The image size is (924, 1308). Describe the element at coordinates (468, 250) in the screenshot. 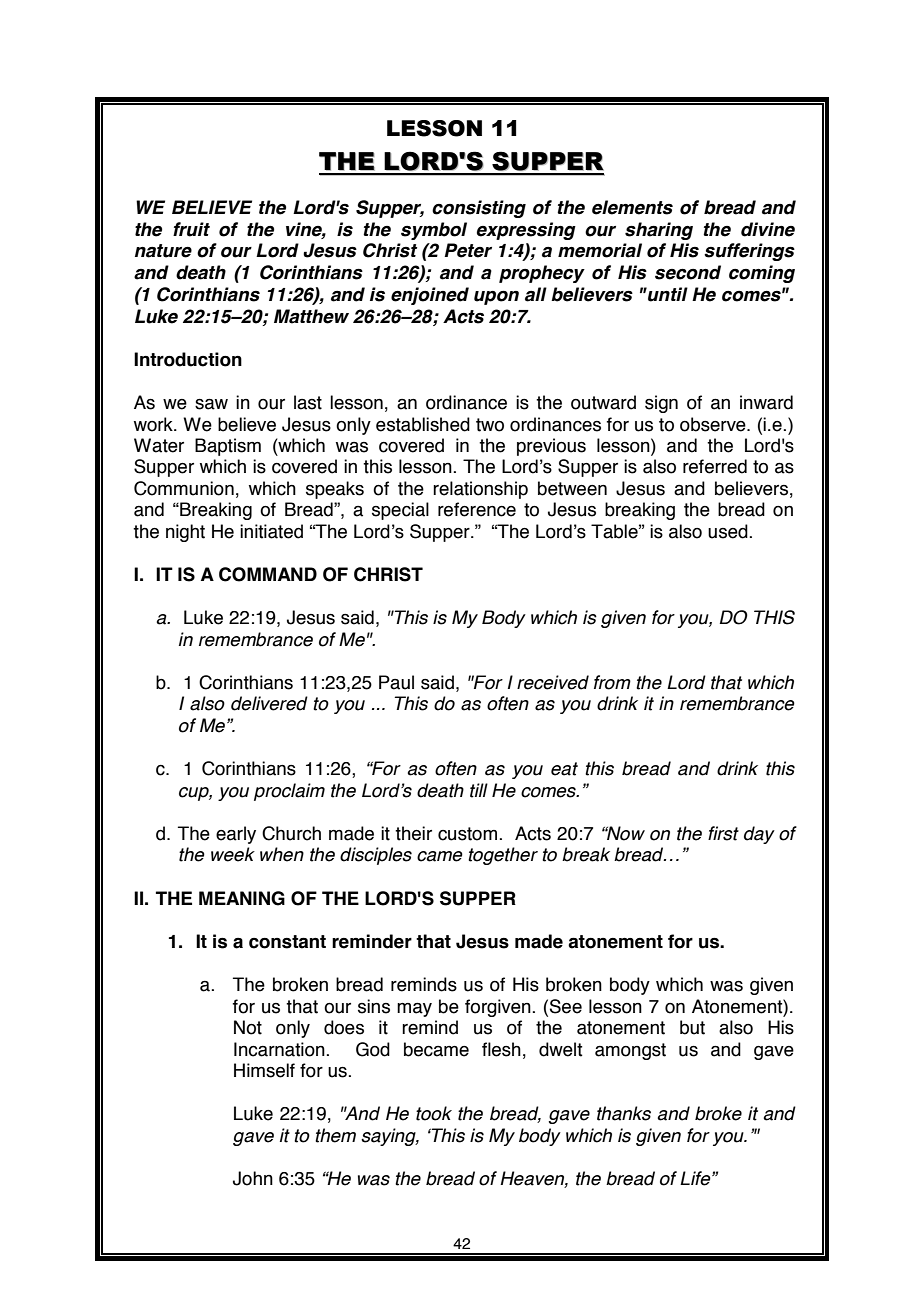

I see `Peter` at that location.
